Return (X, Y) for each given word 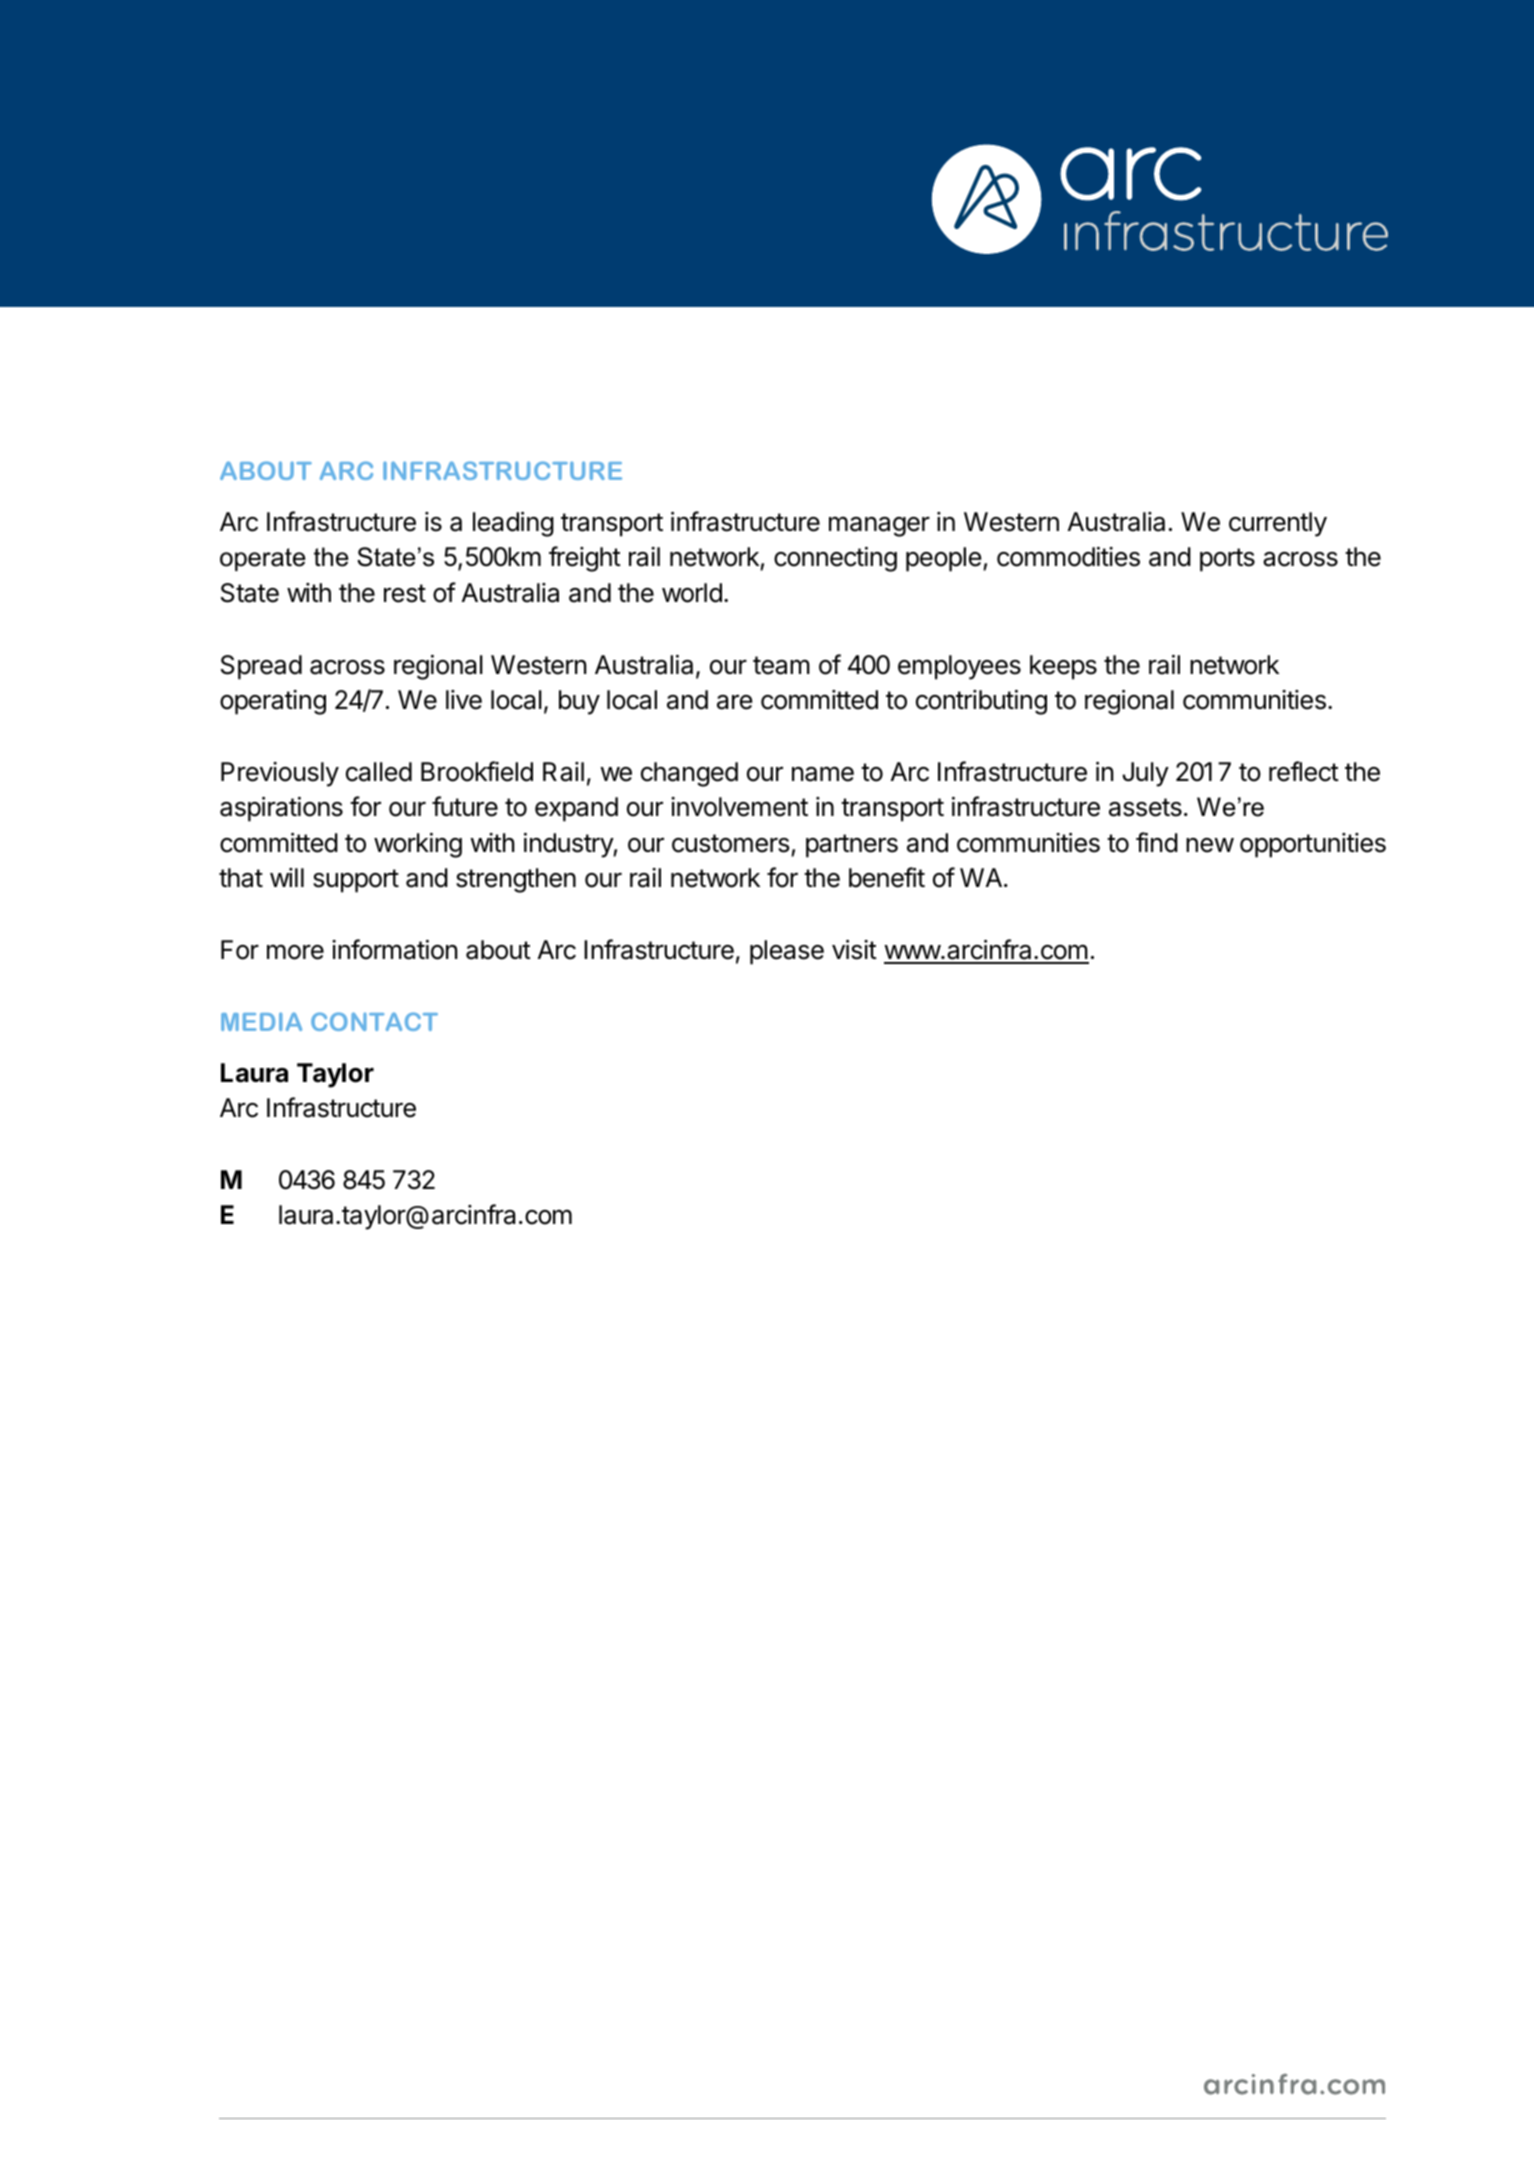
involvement (739, 807)
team (781, 665)
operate (262, 559)
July (1145, 774)
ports (1227, 560)
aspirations (281, 809)
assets (1145, 807)
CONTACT (374, 1021)
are (735, 702)
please (787, 952)
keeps (1063, 667)
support (356, 881)
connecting (835, 559)
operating (273, 702)
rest (405, 593)
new (1210, 845)
